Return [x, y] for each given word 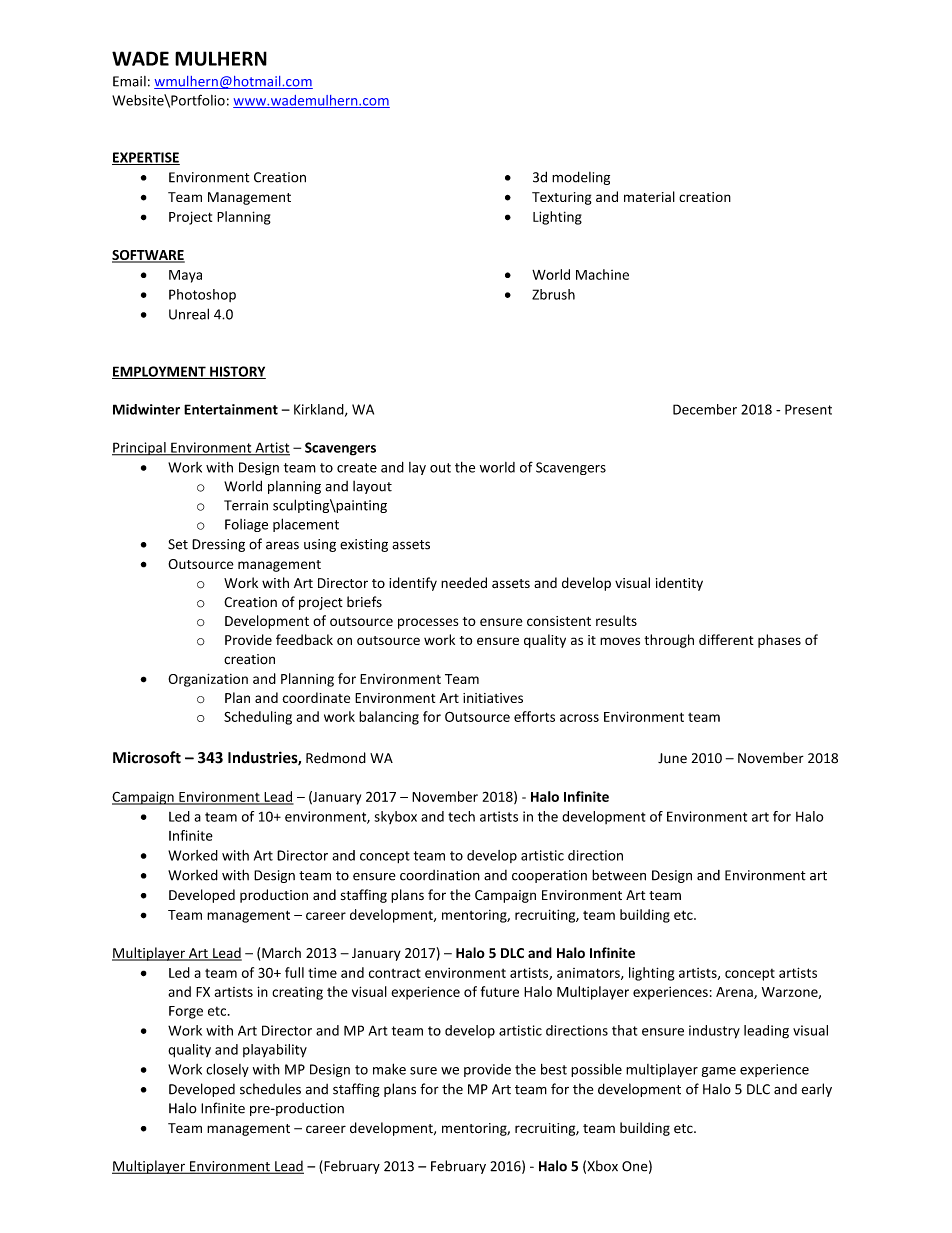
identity [679, 584]
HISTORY [237, 372]
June [672, 758]
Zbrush [553, 294]
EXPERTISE [146, 158]
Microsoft [147, 757]
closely [227, 1070]
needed [464, 583]
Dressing [218, 545]
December [705, 409]
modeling [581, 178]
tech [461, 816]
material [649, 196]
